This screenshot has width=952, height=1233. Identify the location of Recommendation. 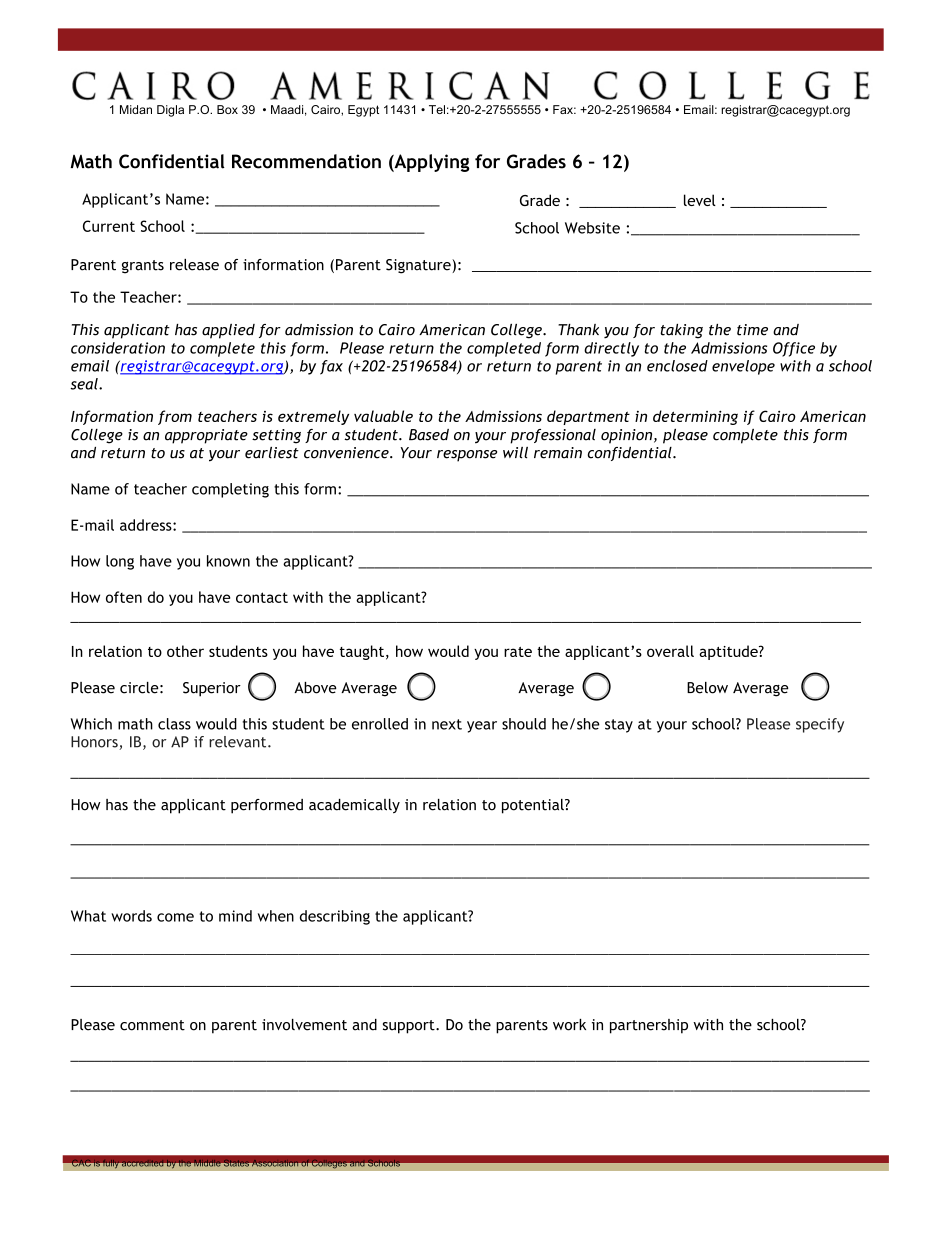
(306, 161).
